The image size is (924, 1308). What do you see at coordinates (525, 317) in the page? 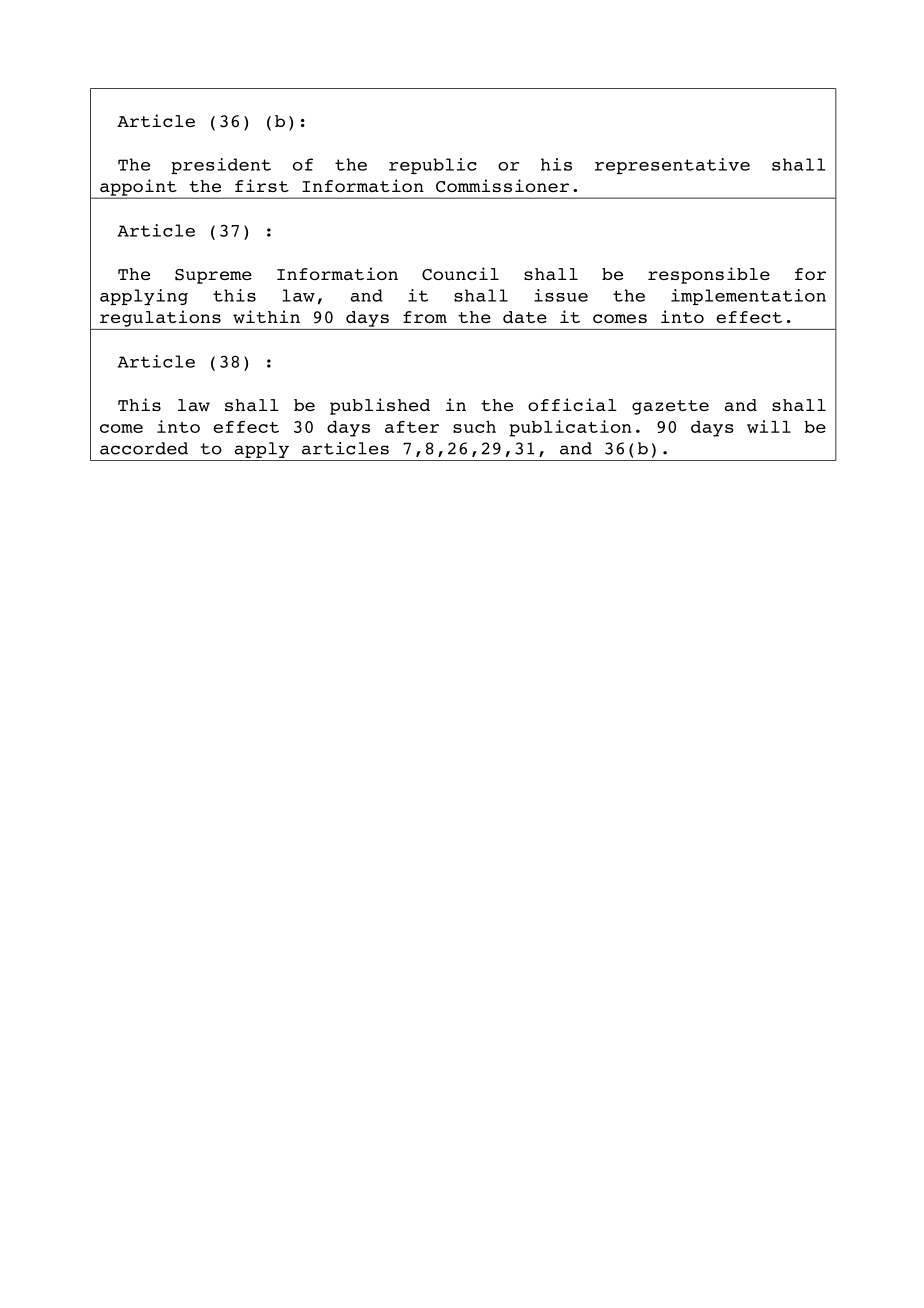
I see `date` at bounding box center [525, 317].
